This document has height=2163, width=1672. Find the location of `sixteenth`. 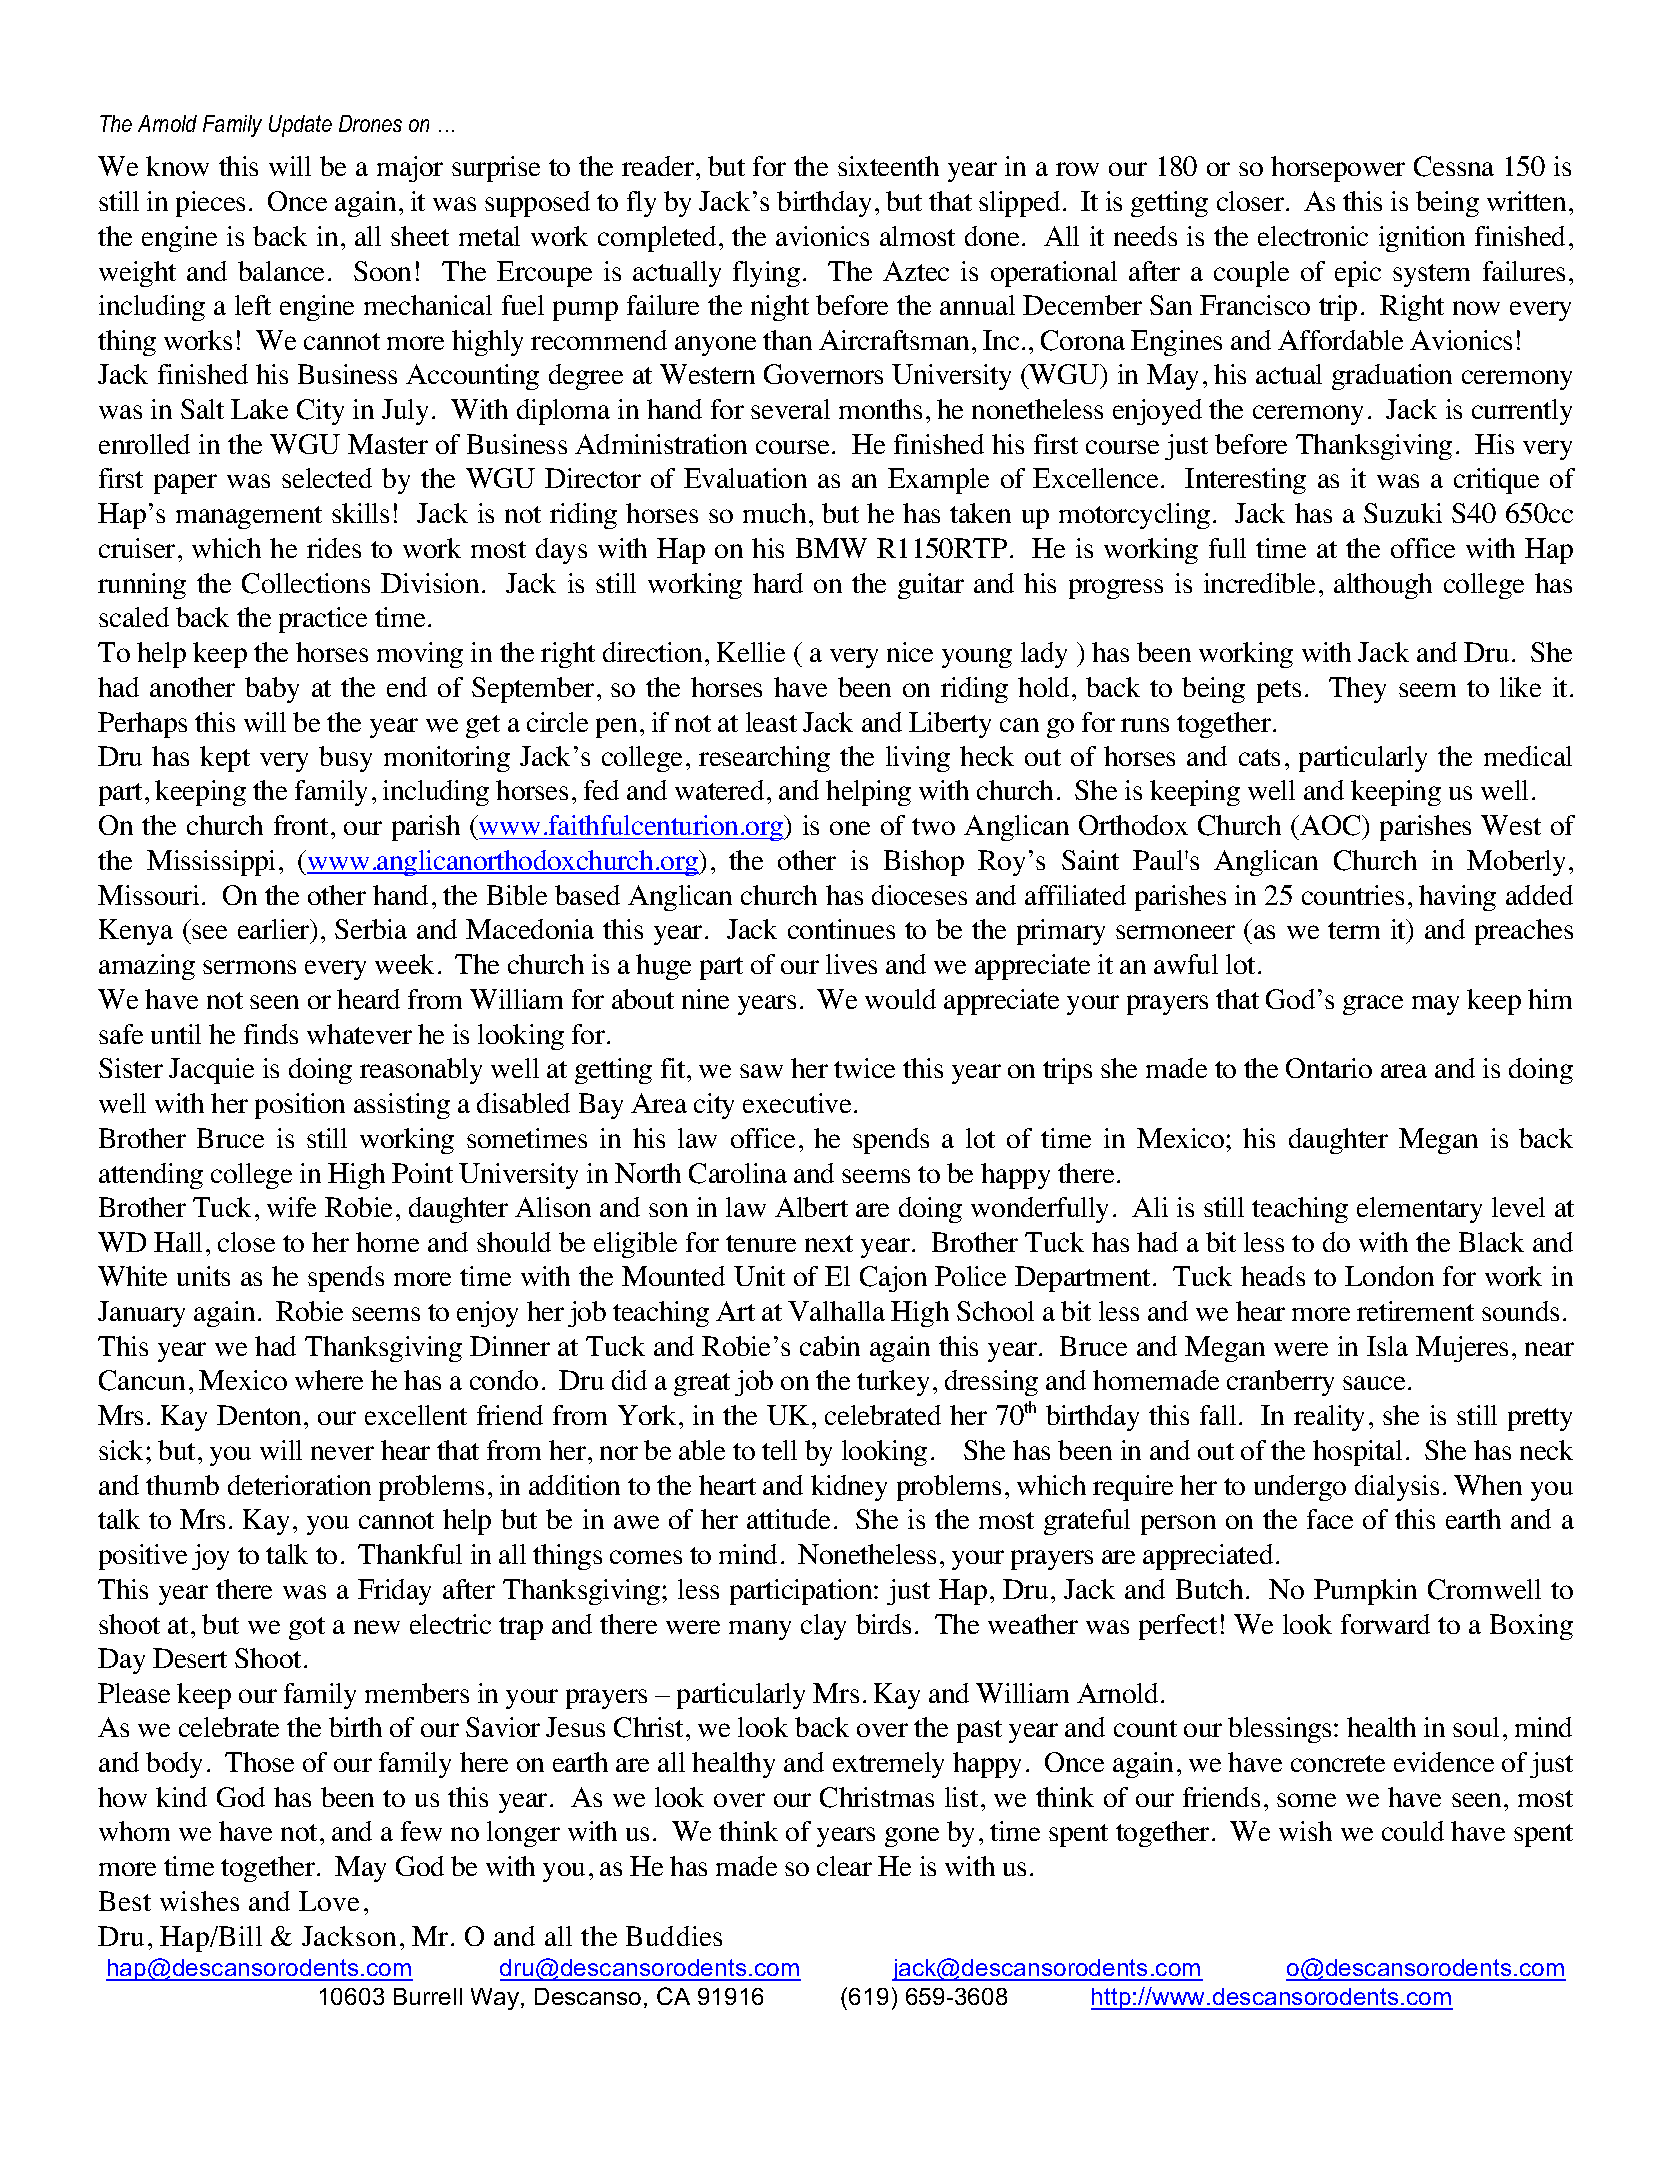

sixteenth is located at coordinates (888, 166).
